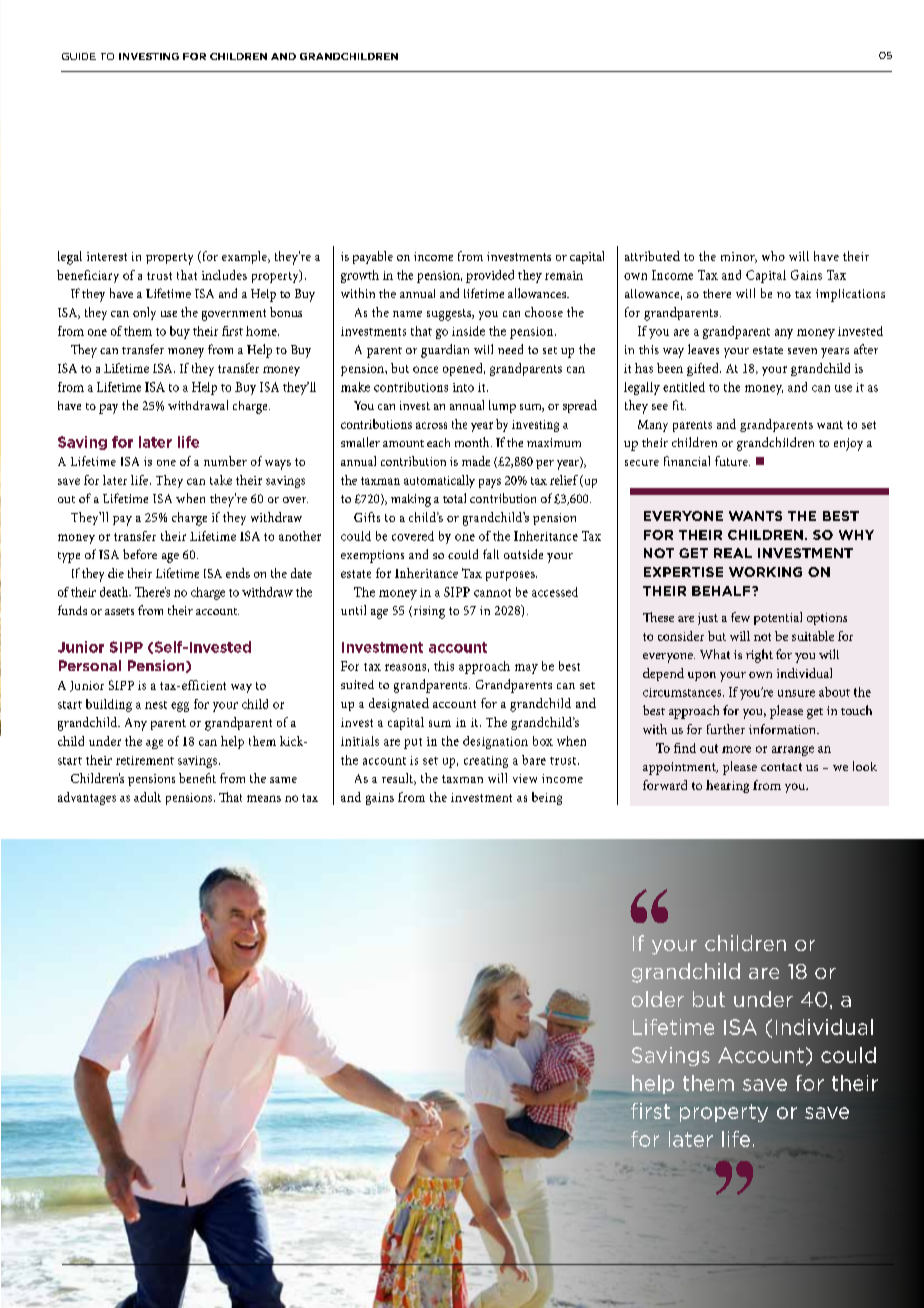 Image resolution: width=924 pixels, height=1308 pixels. What do you see at coordinates (147, 797) in the screenshot?
I see `adult` at bounding box center [147, 797].
